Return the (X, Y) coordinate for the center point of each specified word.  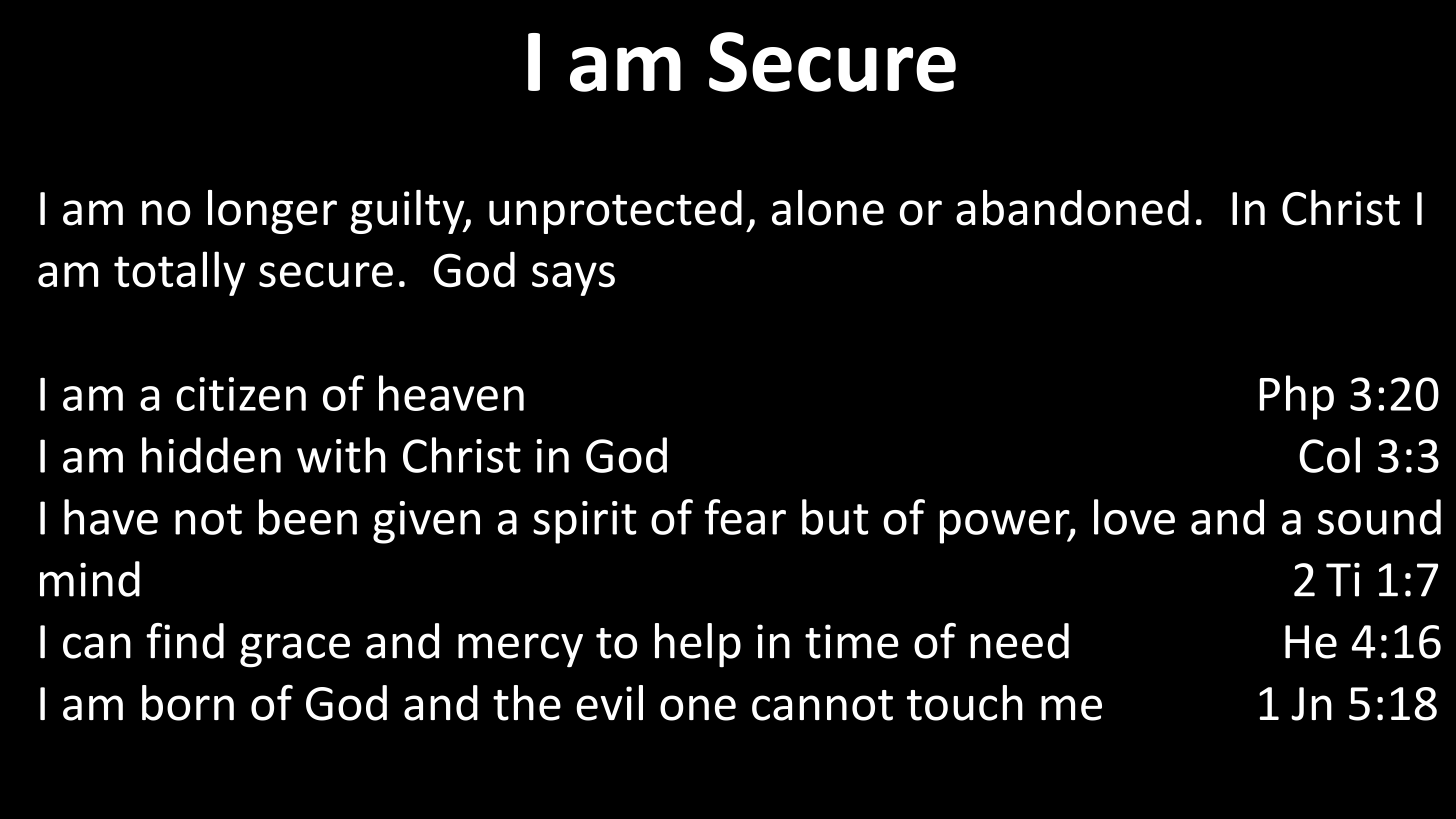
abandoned (1072, 208)
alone (828, 208)
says (573, 279)
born (188, 703)
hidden (211, 455)
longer (272, 212)
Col (1329, 455)
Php (1297, 397)
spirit (585, 522)
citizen (241, 394)
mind (90, 579)
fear (745, 517)
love (1134, 517)
